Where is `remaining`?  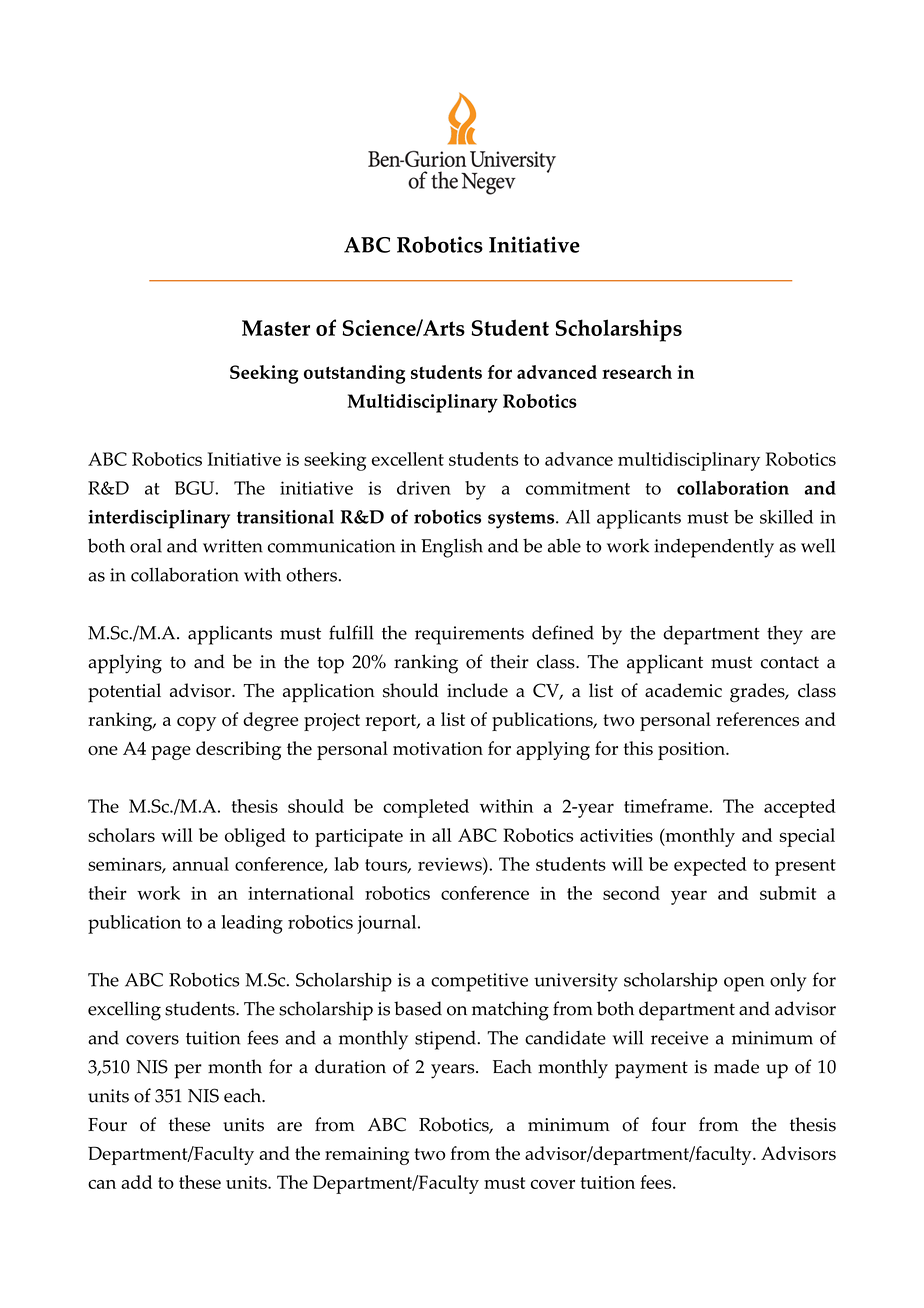
remaining is located at coordinates (367, 1156).
